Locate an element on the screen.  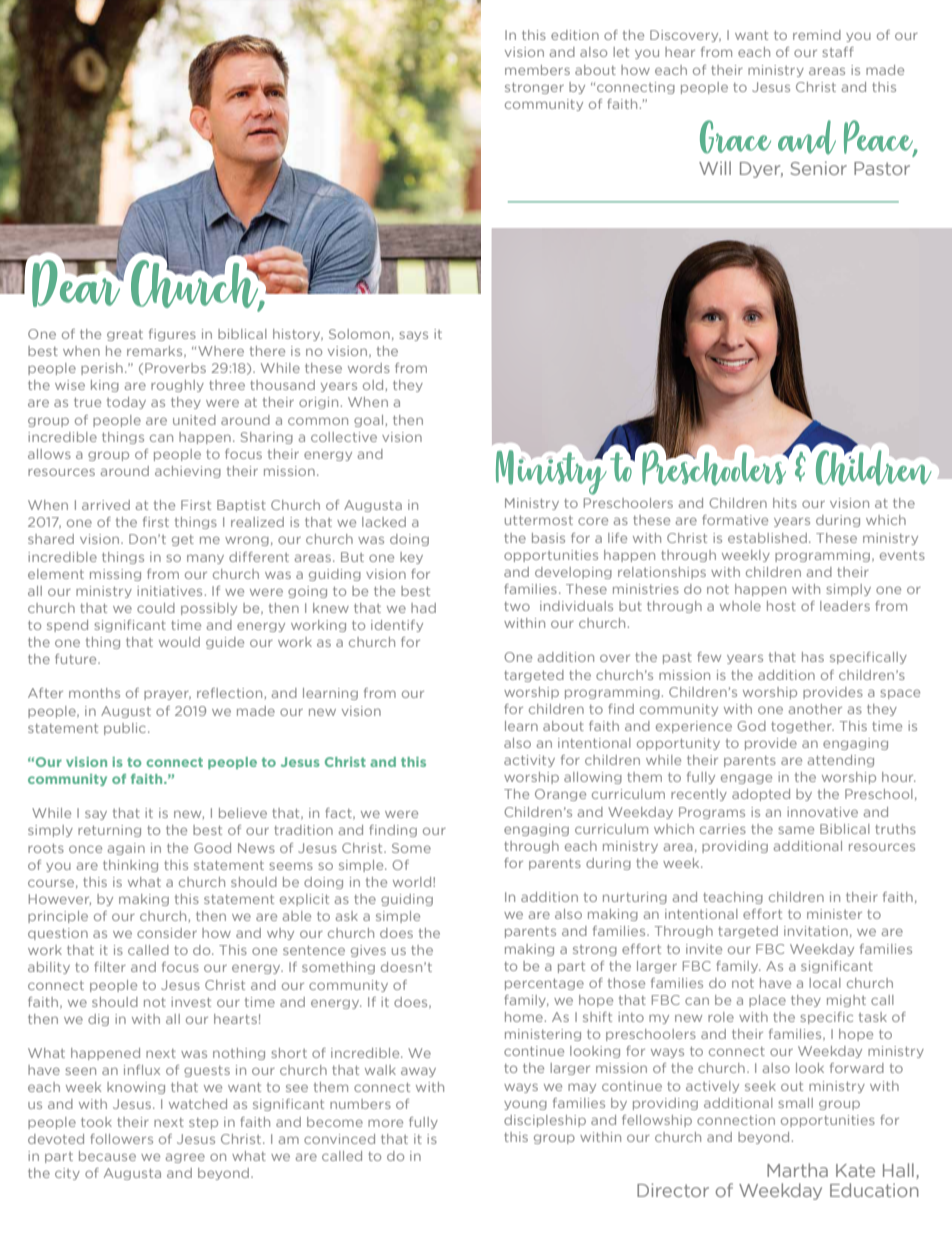
says is located at coordinates (413, 336).
